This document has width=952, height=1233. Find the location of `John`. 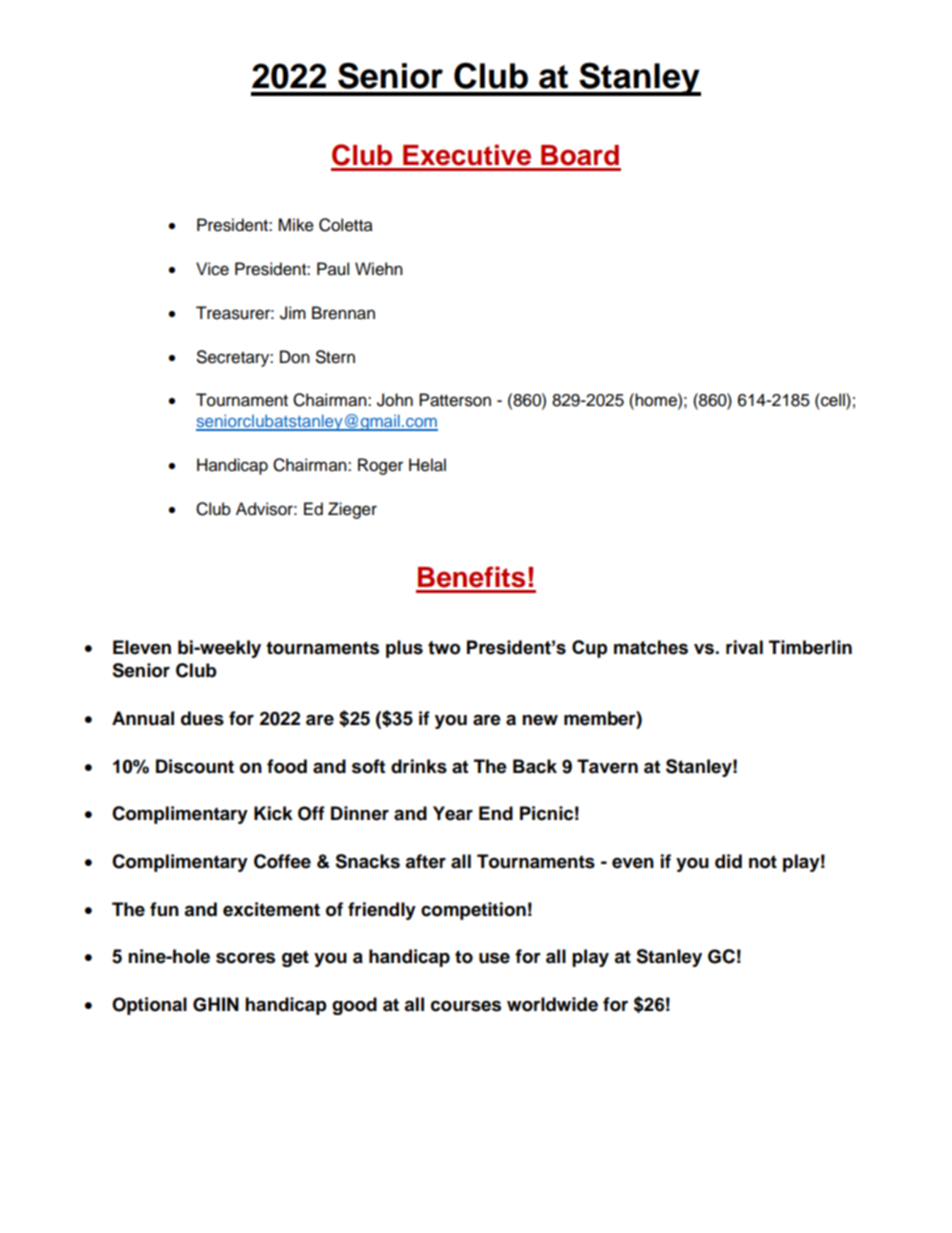

John is located at coordinates (395, 400).
